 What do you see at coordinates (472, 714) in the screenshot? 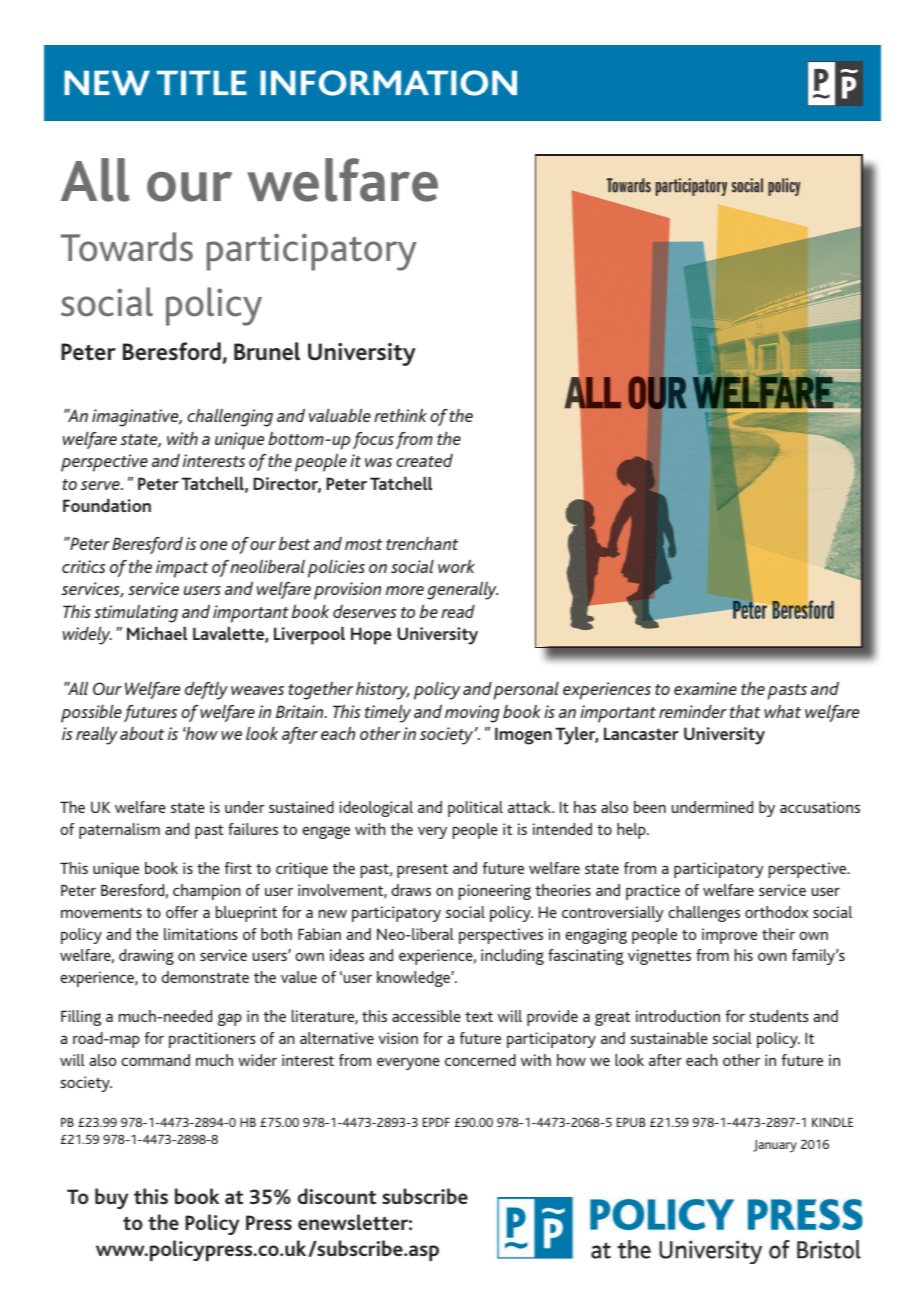
I see `moving` at bounding box center [472, 714].
